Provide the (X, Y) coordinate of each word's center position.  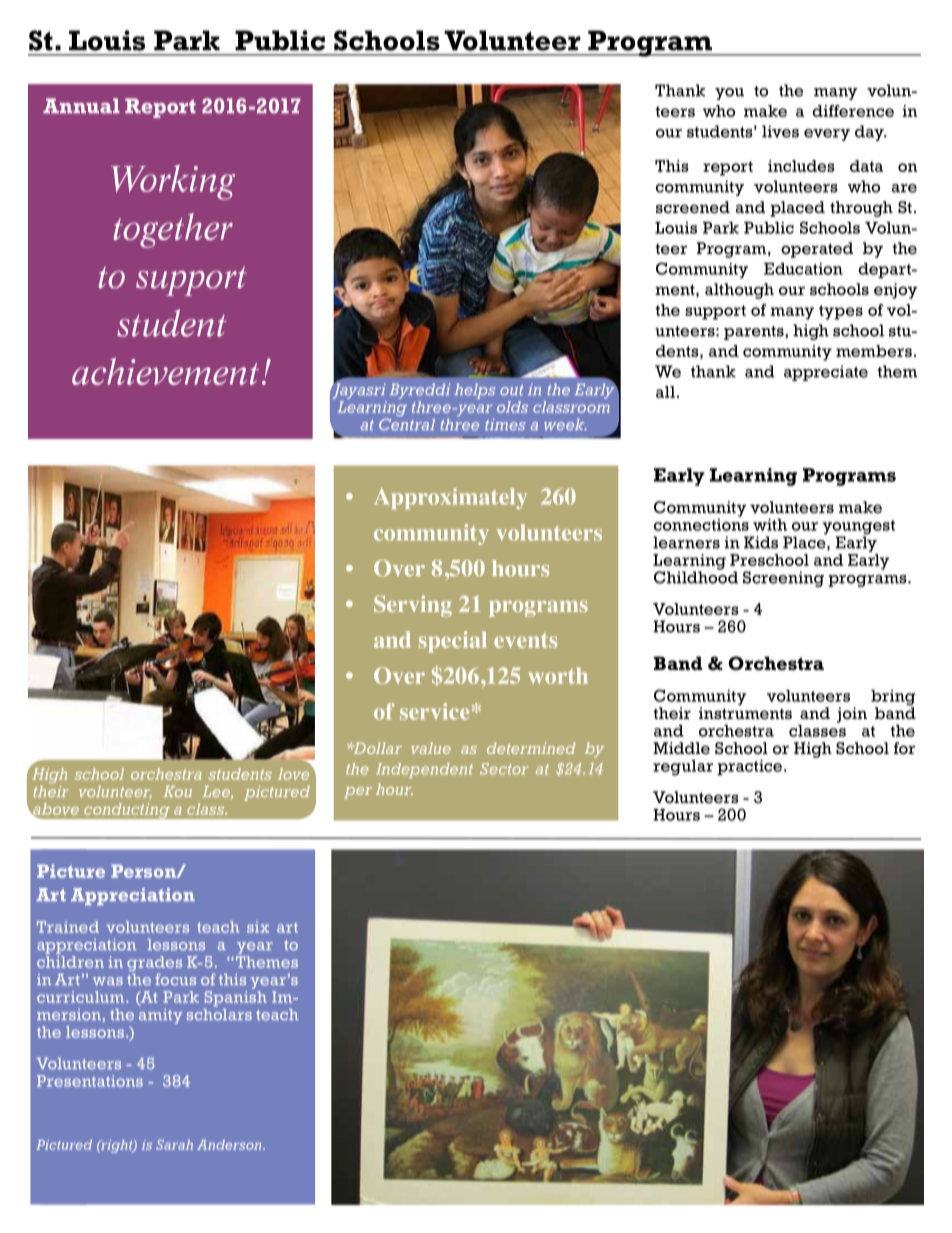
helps (475, 391)
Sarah (174, 1145)
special (453, 642)
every (827, 135)
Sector (504, 769)
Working (173, 182)
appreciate (826, 373)
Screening (783, 579)
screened (693, 207)
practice (751, 767)
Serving (413, 606)
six (258, 927)
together (173, 230)
